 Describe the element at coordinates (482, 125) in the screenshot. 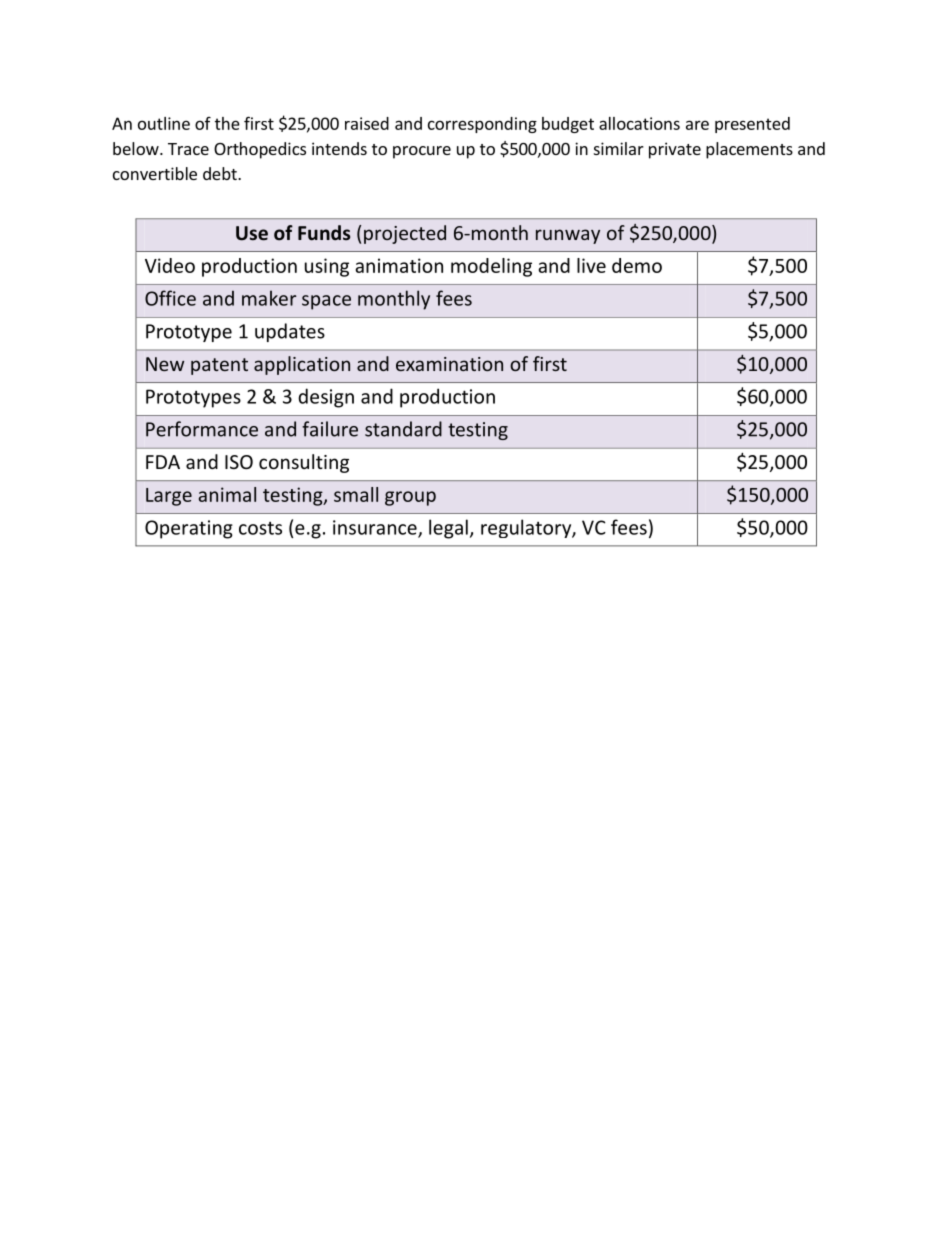

I see `corresponding` at that location.
